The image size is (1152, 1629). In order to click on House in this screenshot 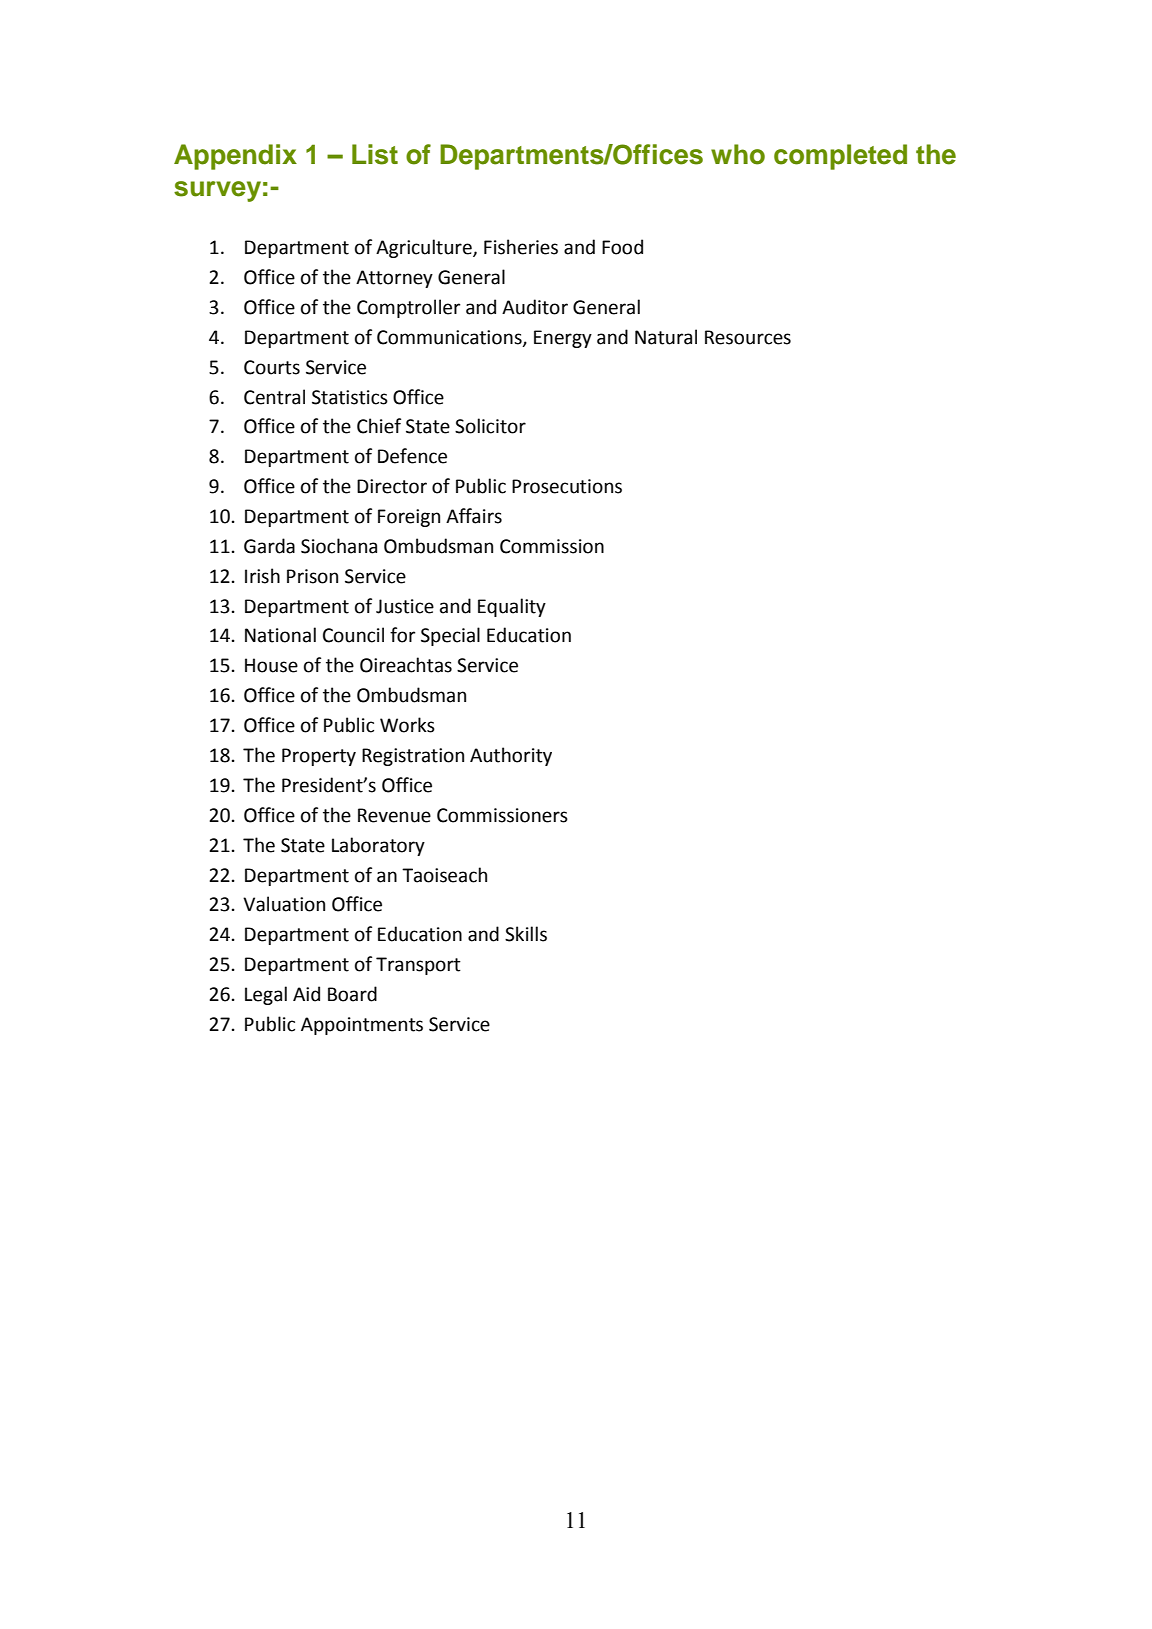, I will do `click(271, 665)`.
